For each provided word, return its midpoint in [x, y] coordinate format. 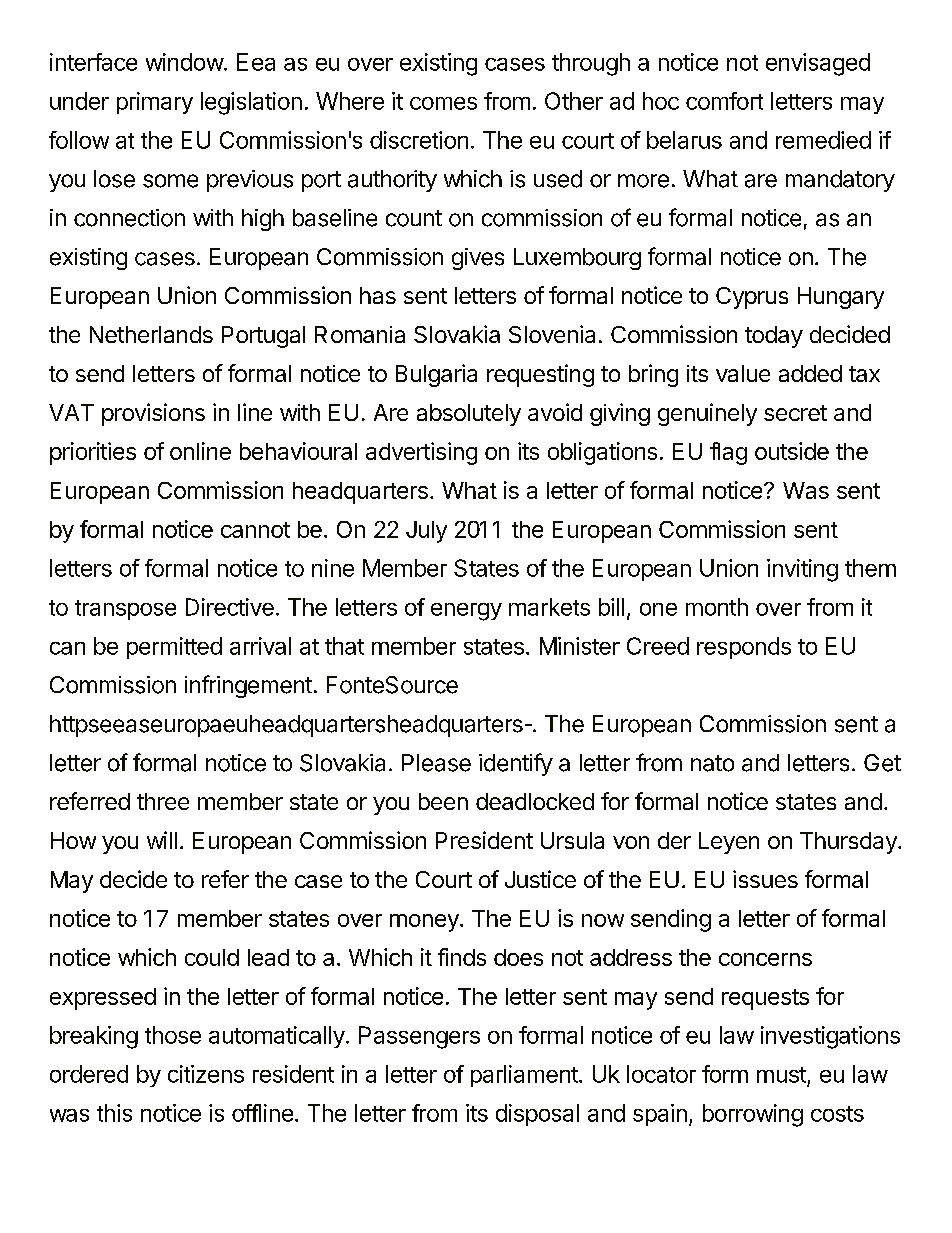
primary [155, 103]
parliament [525, 1076]
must [781, 1075]
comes [443, 103]
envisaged [818, 64]
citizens [206, 1074]
